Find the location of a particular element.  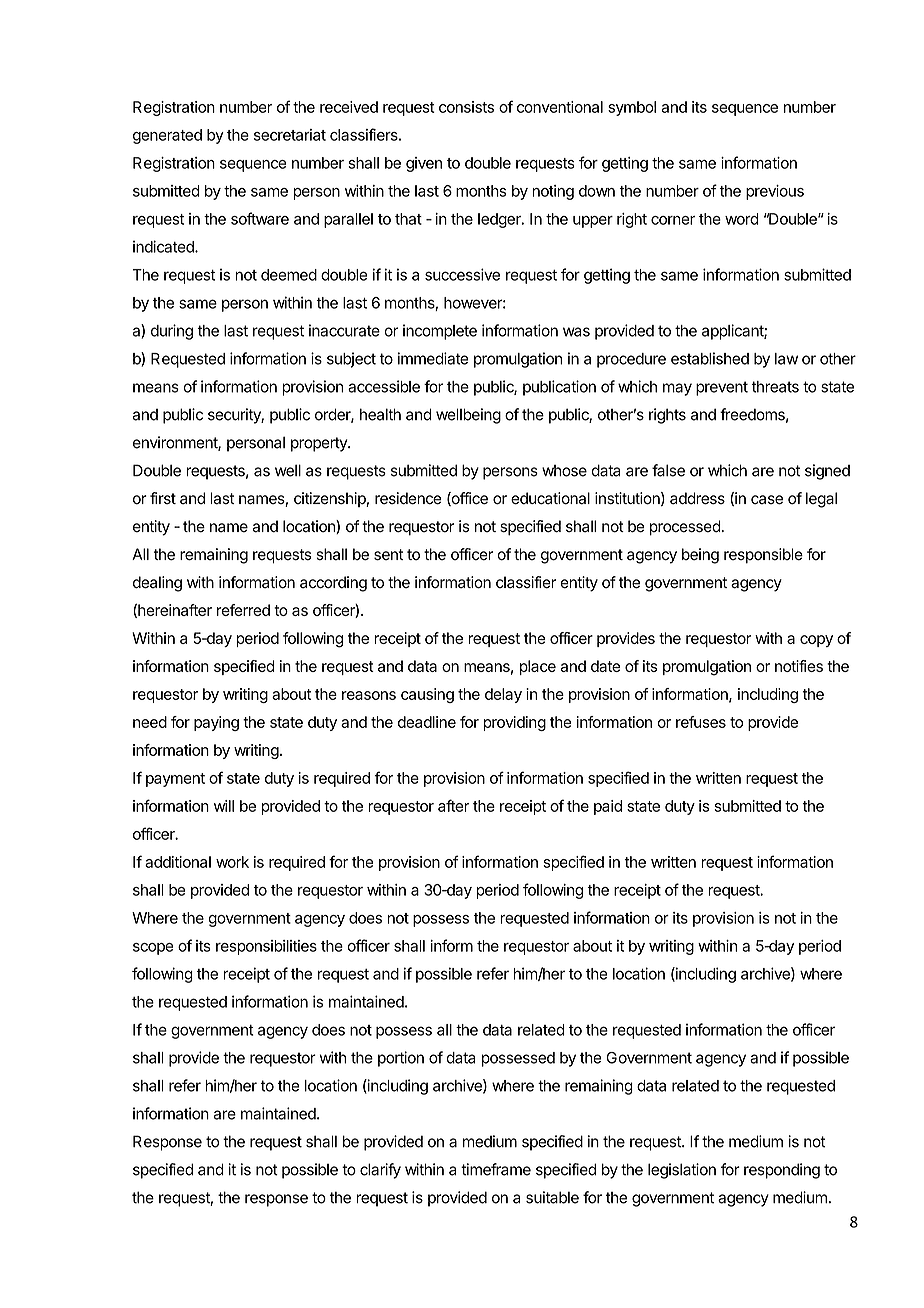

paid is located at coordinates (608, 807).
